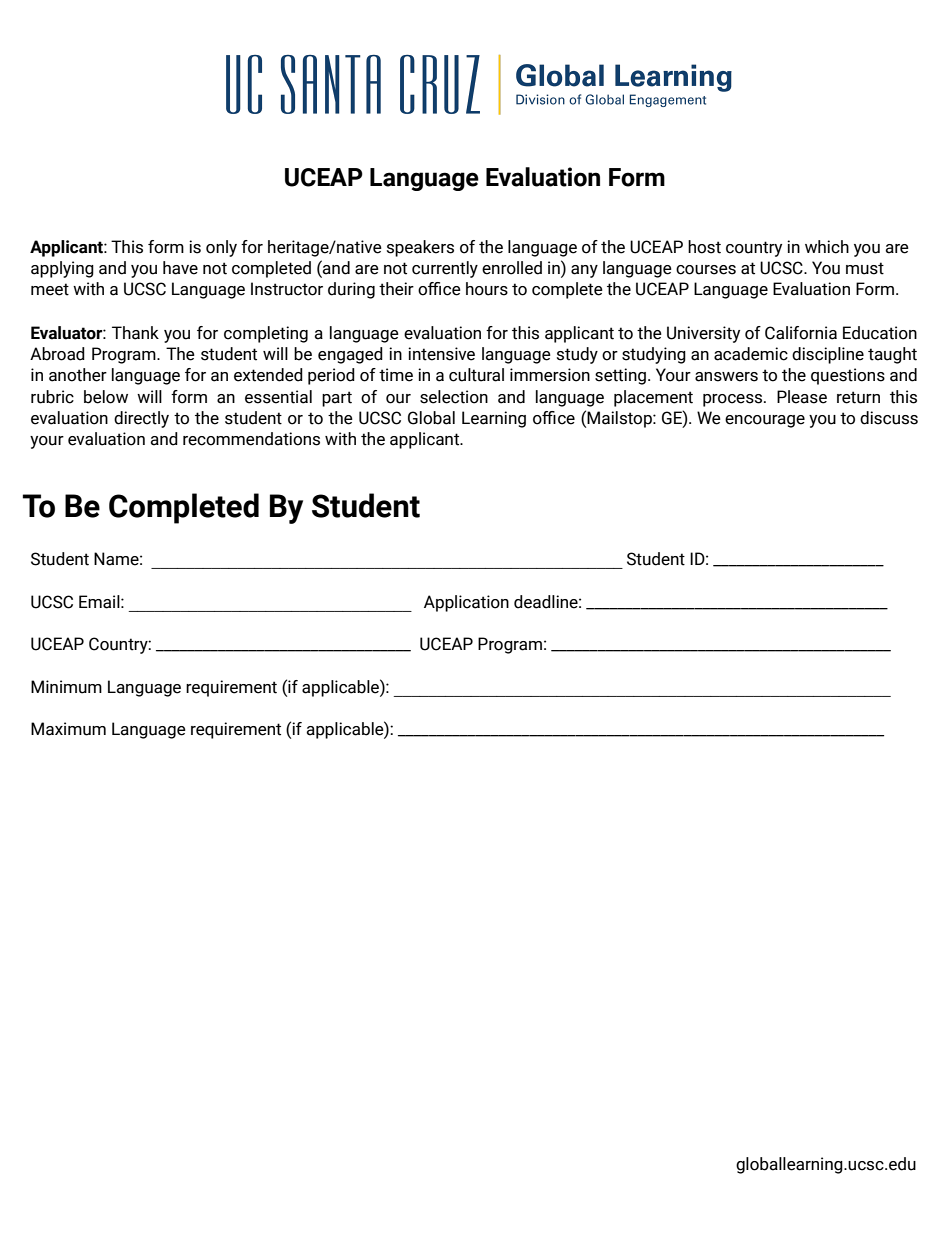 The image size is (952, 1233). I want to click on Maximum, so click(68, 729).
